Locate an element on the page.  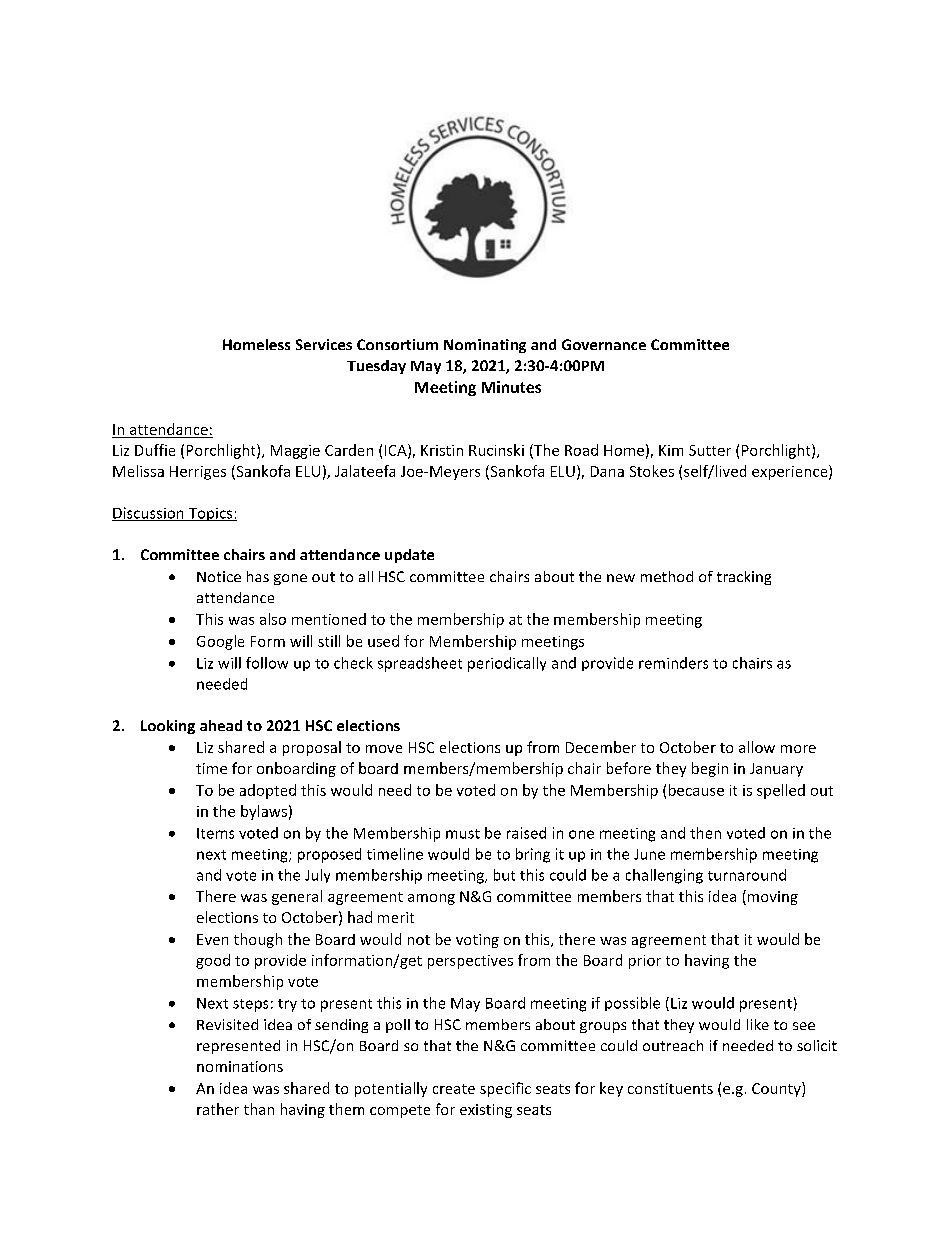
Governance is located at coordinates (604, 344).
